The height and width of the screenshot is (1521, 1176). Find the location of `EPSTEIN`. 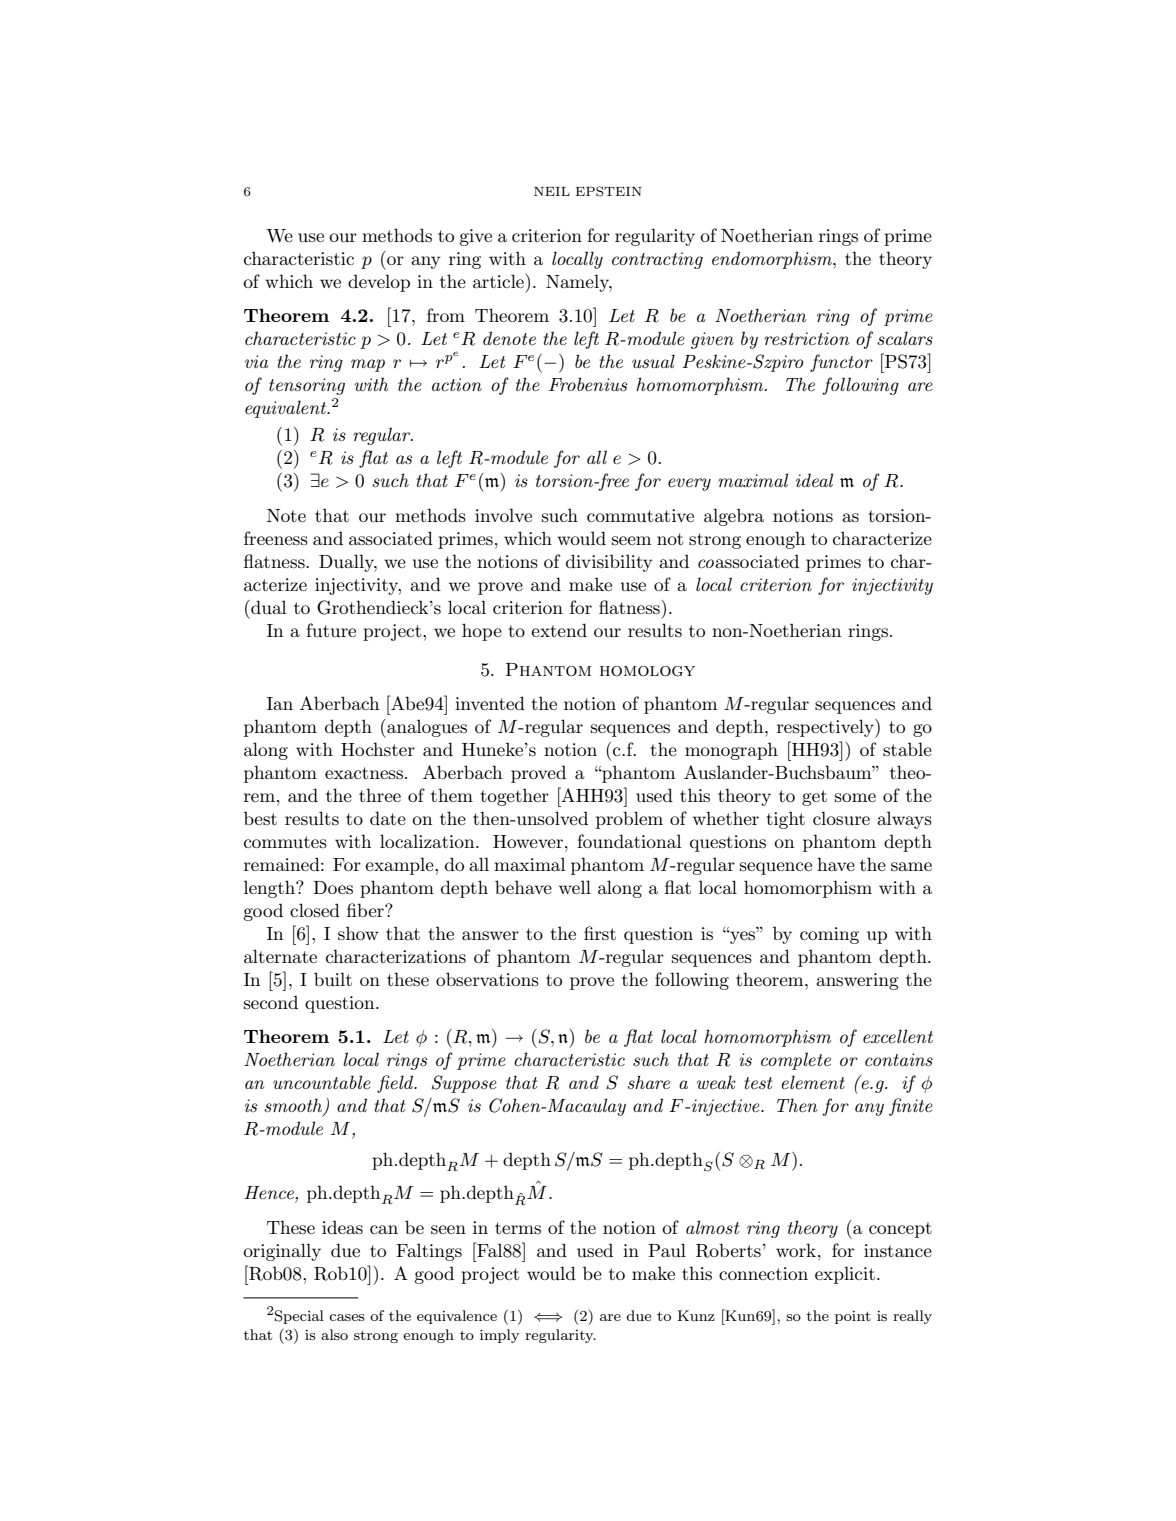

EPSTEIN is located at coordinates (609, 191).
